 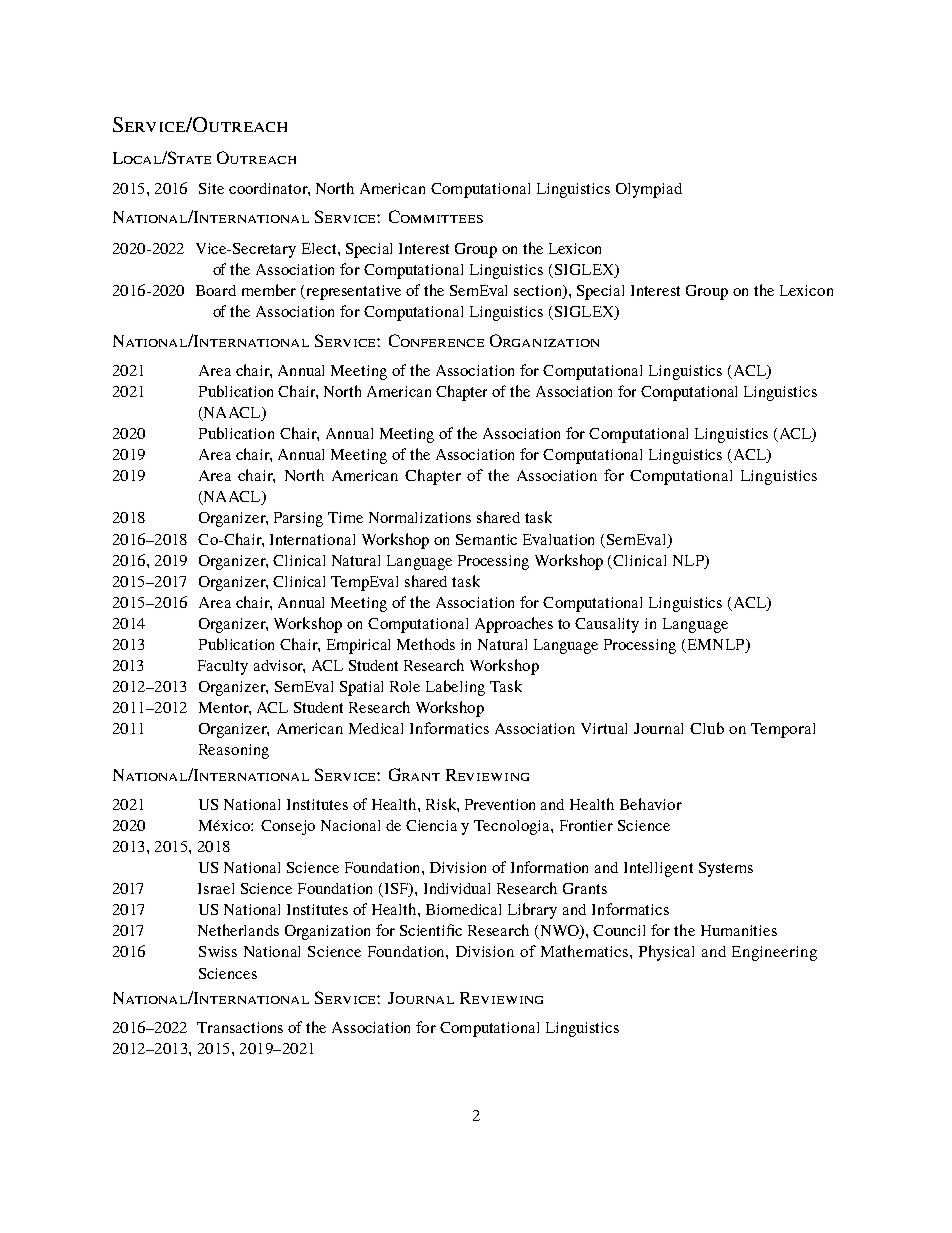 What do you see at coordinates (436, 216) in the image?
I see `Committees` at bounding box center [436, 216].
